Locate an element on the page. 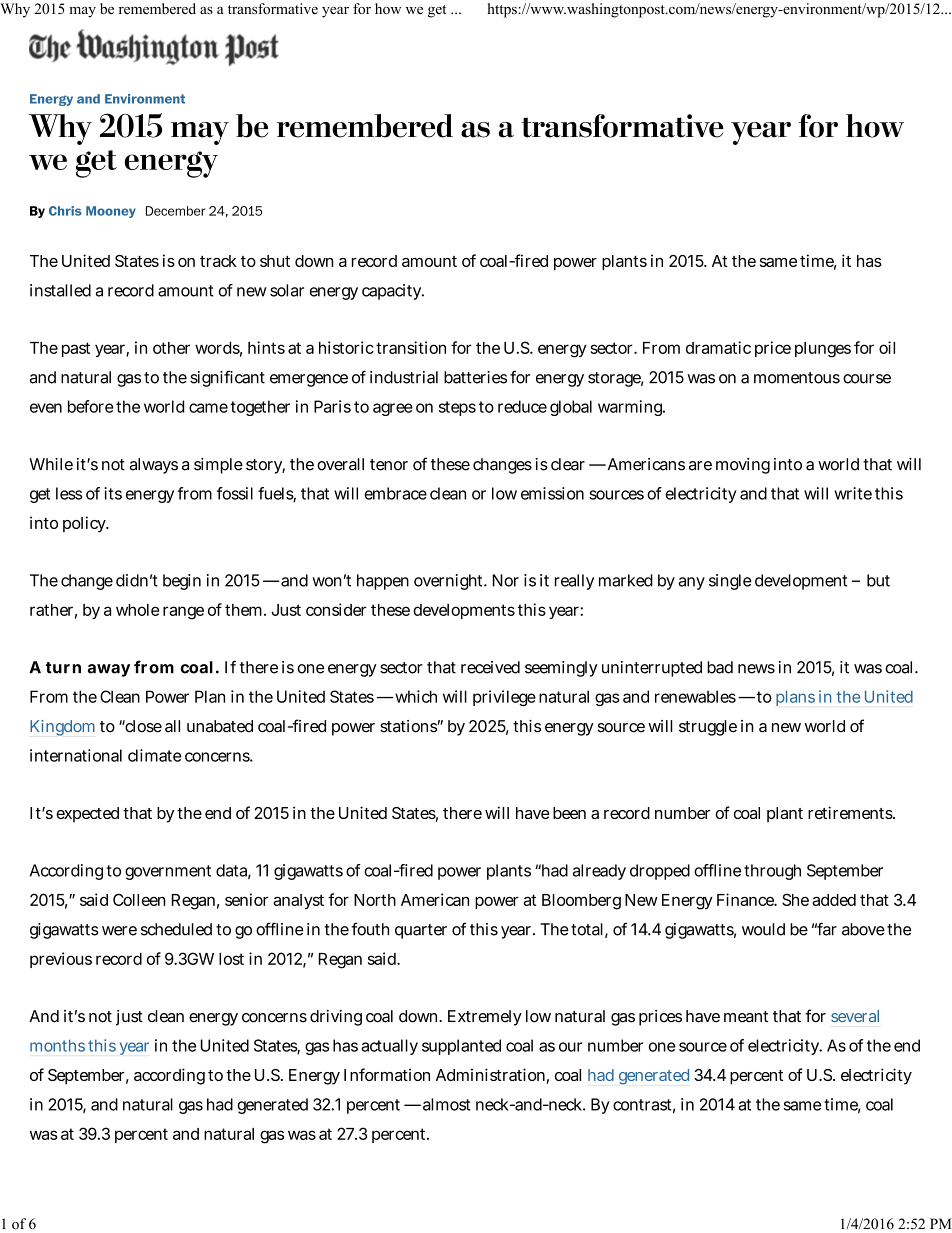 This image has height=1233, width=952. may is located at coordinates (82, 12).
